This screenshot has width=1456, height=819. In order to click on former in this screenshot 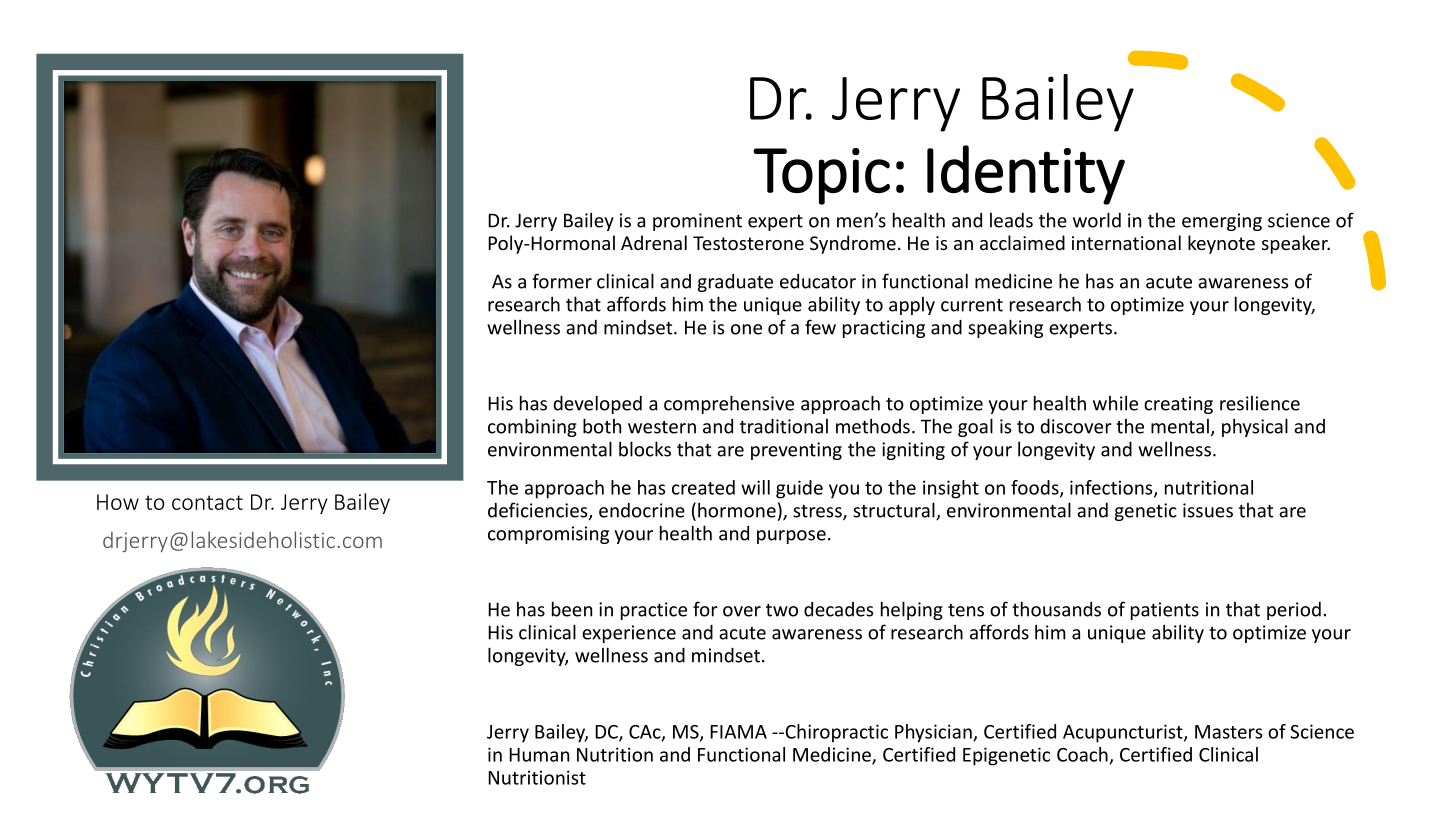, I will do `click(562, 281)`.
